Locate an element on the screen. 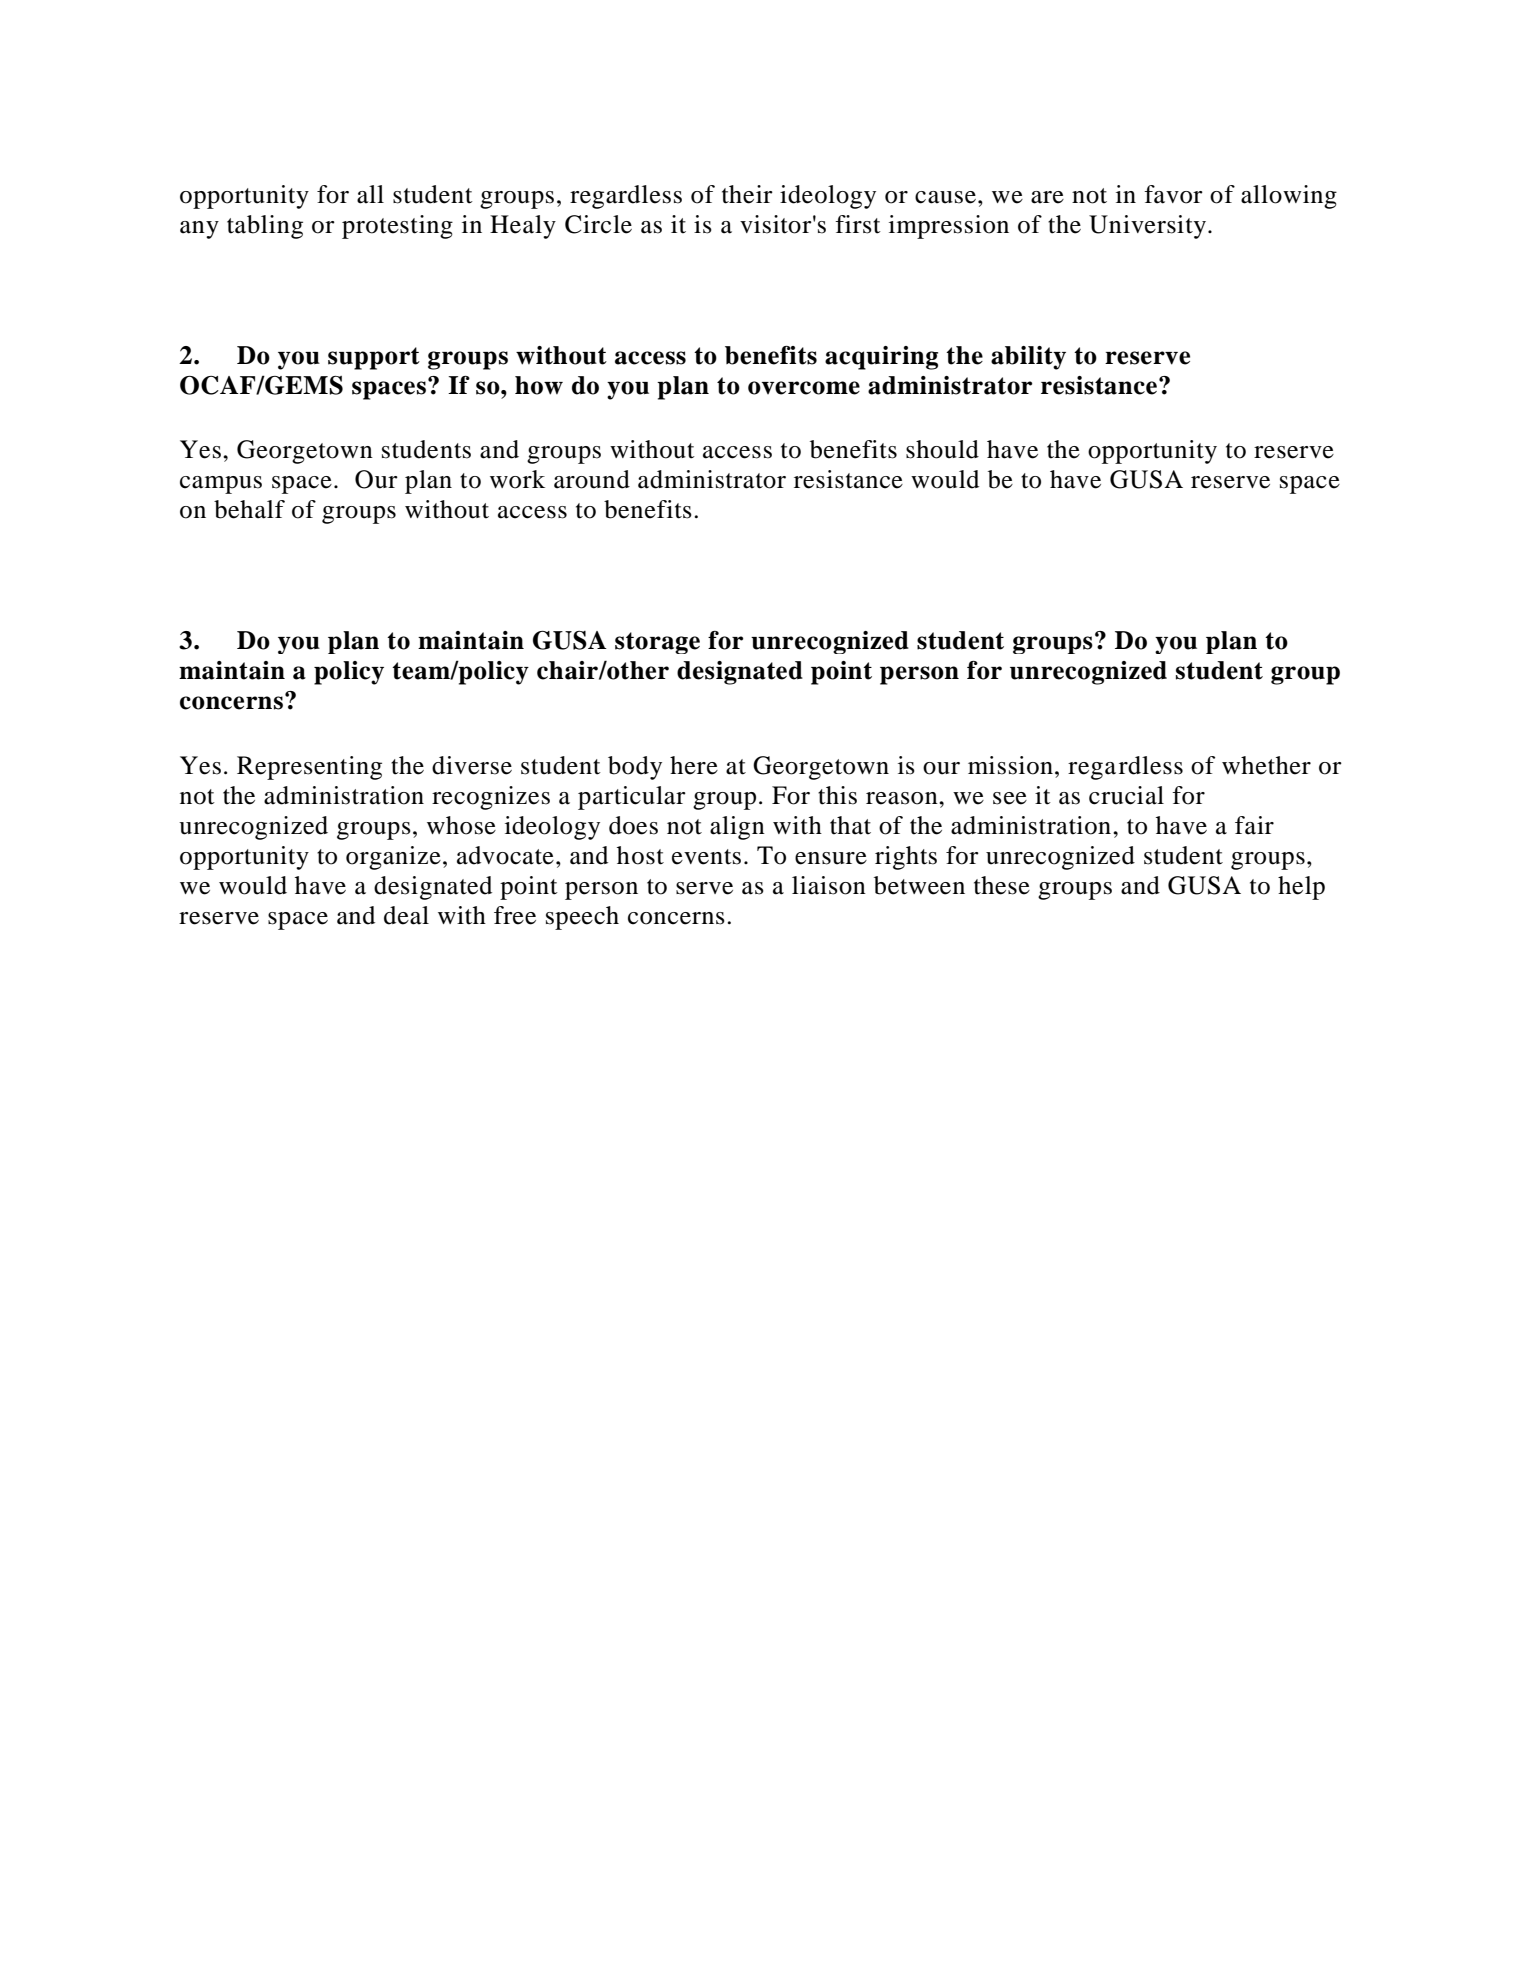  protesting is located at coordinates (397, 227).
